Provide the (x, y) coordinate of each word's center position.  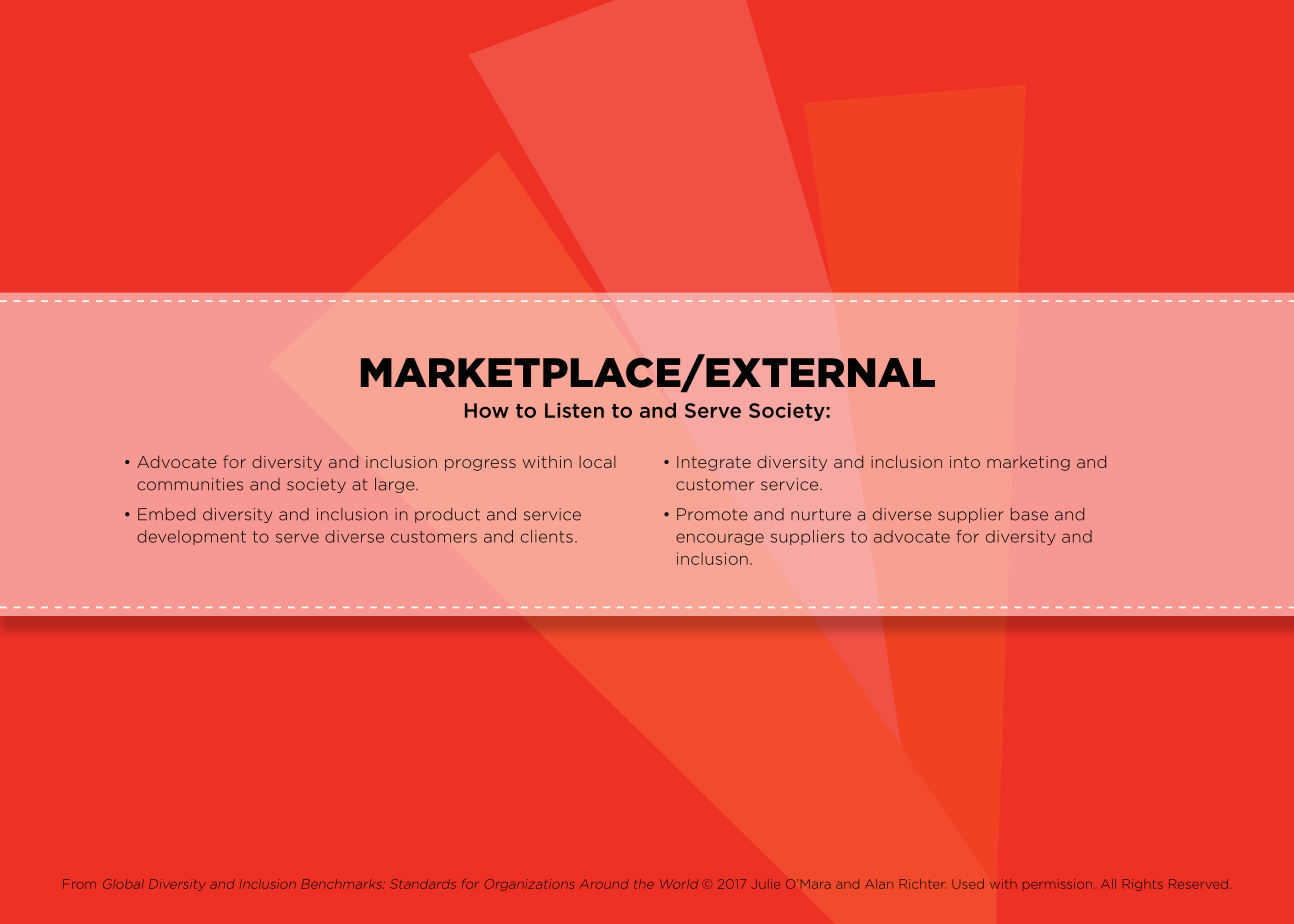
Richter (923, 884)
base (1029, 514)
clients (547, 536)
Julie (766, 884)
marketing (1028, 463)
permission (1059, 884)
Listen (574, 410)
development (191, 537)
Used (968, 884)
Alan (879, 884)
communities (190, 484)
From (79, 884)
